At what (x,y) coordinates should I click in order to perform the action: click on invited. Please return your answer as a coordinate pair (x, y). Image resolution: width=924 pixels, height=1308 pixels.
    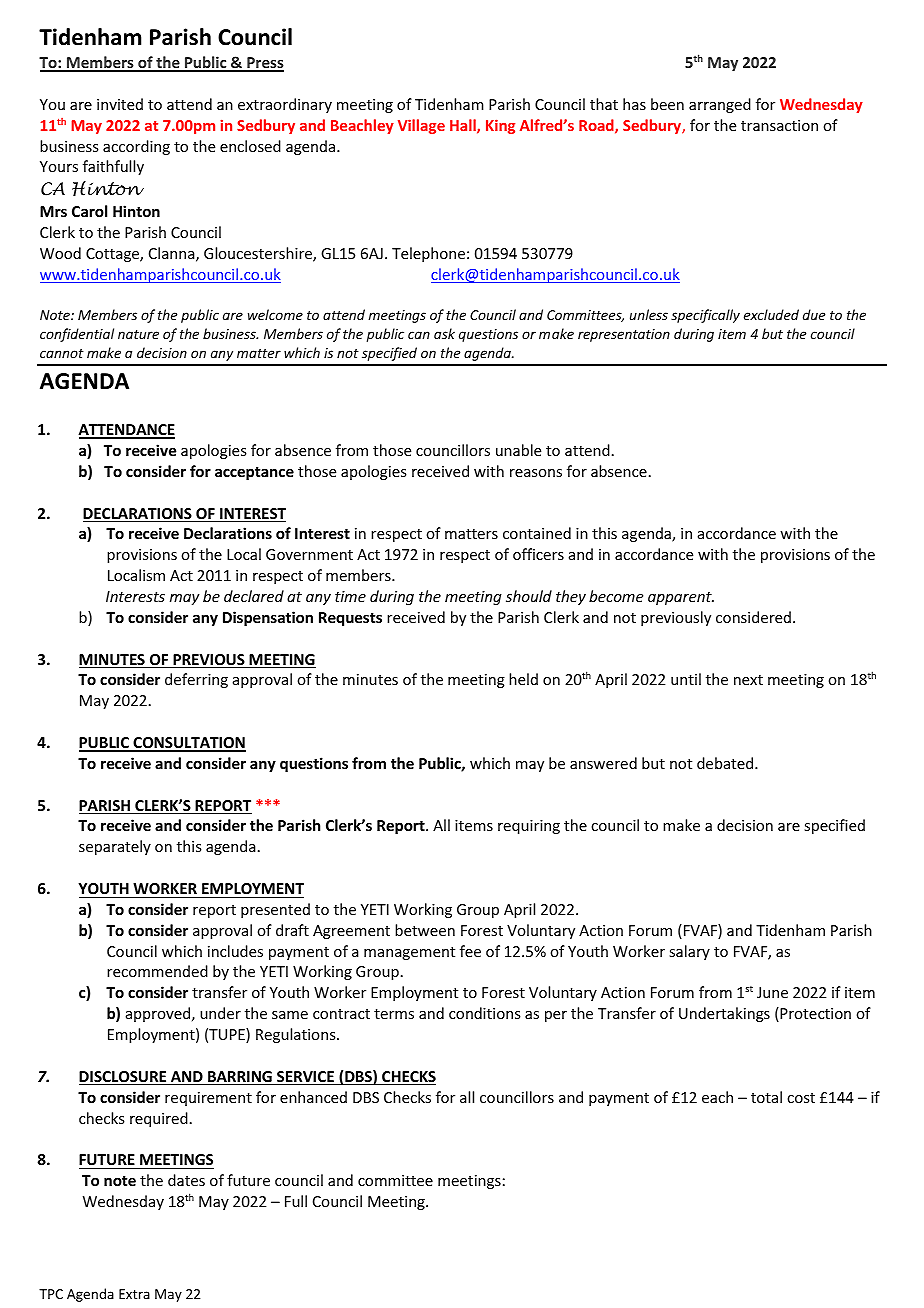
    Looking at the image, I should click on (120, 104).
